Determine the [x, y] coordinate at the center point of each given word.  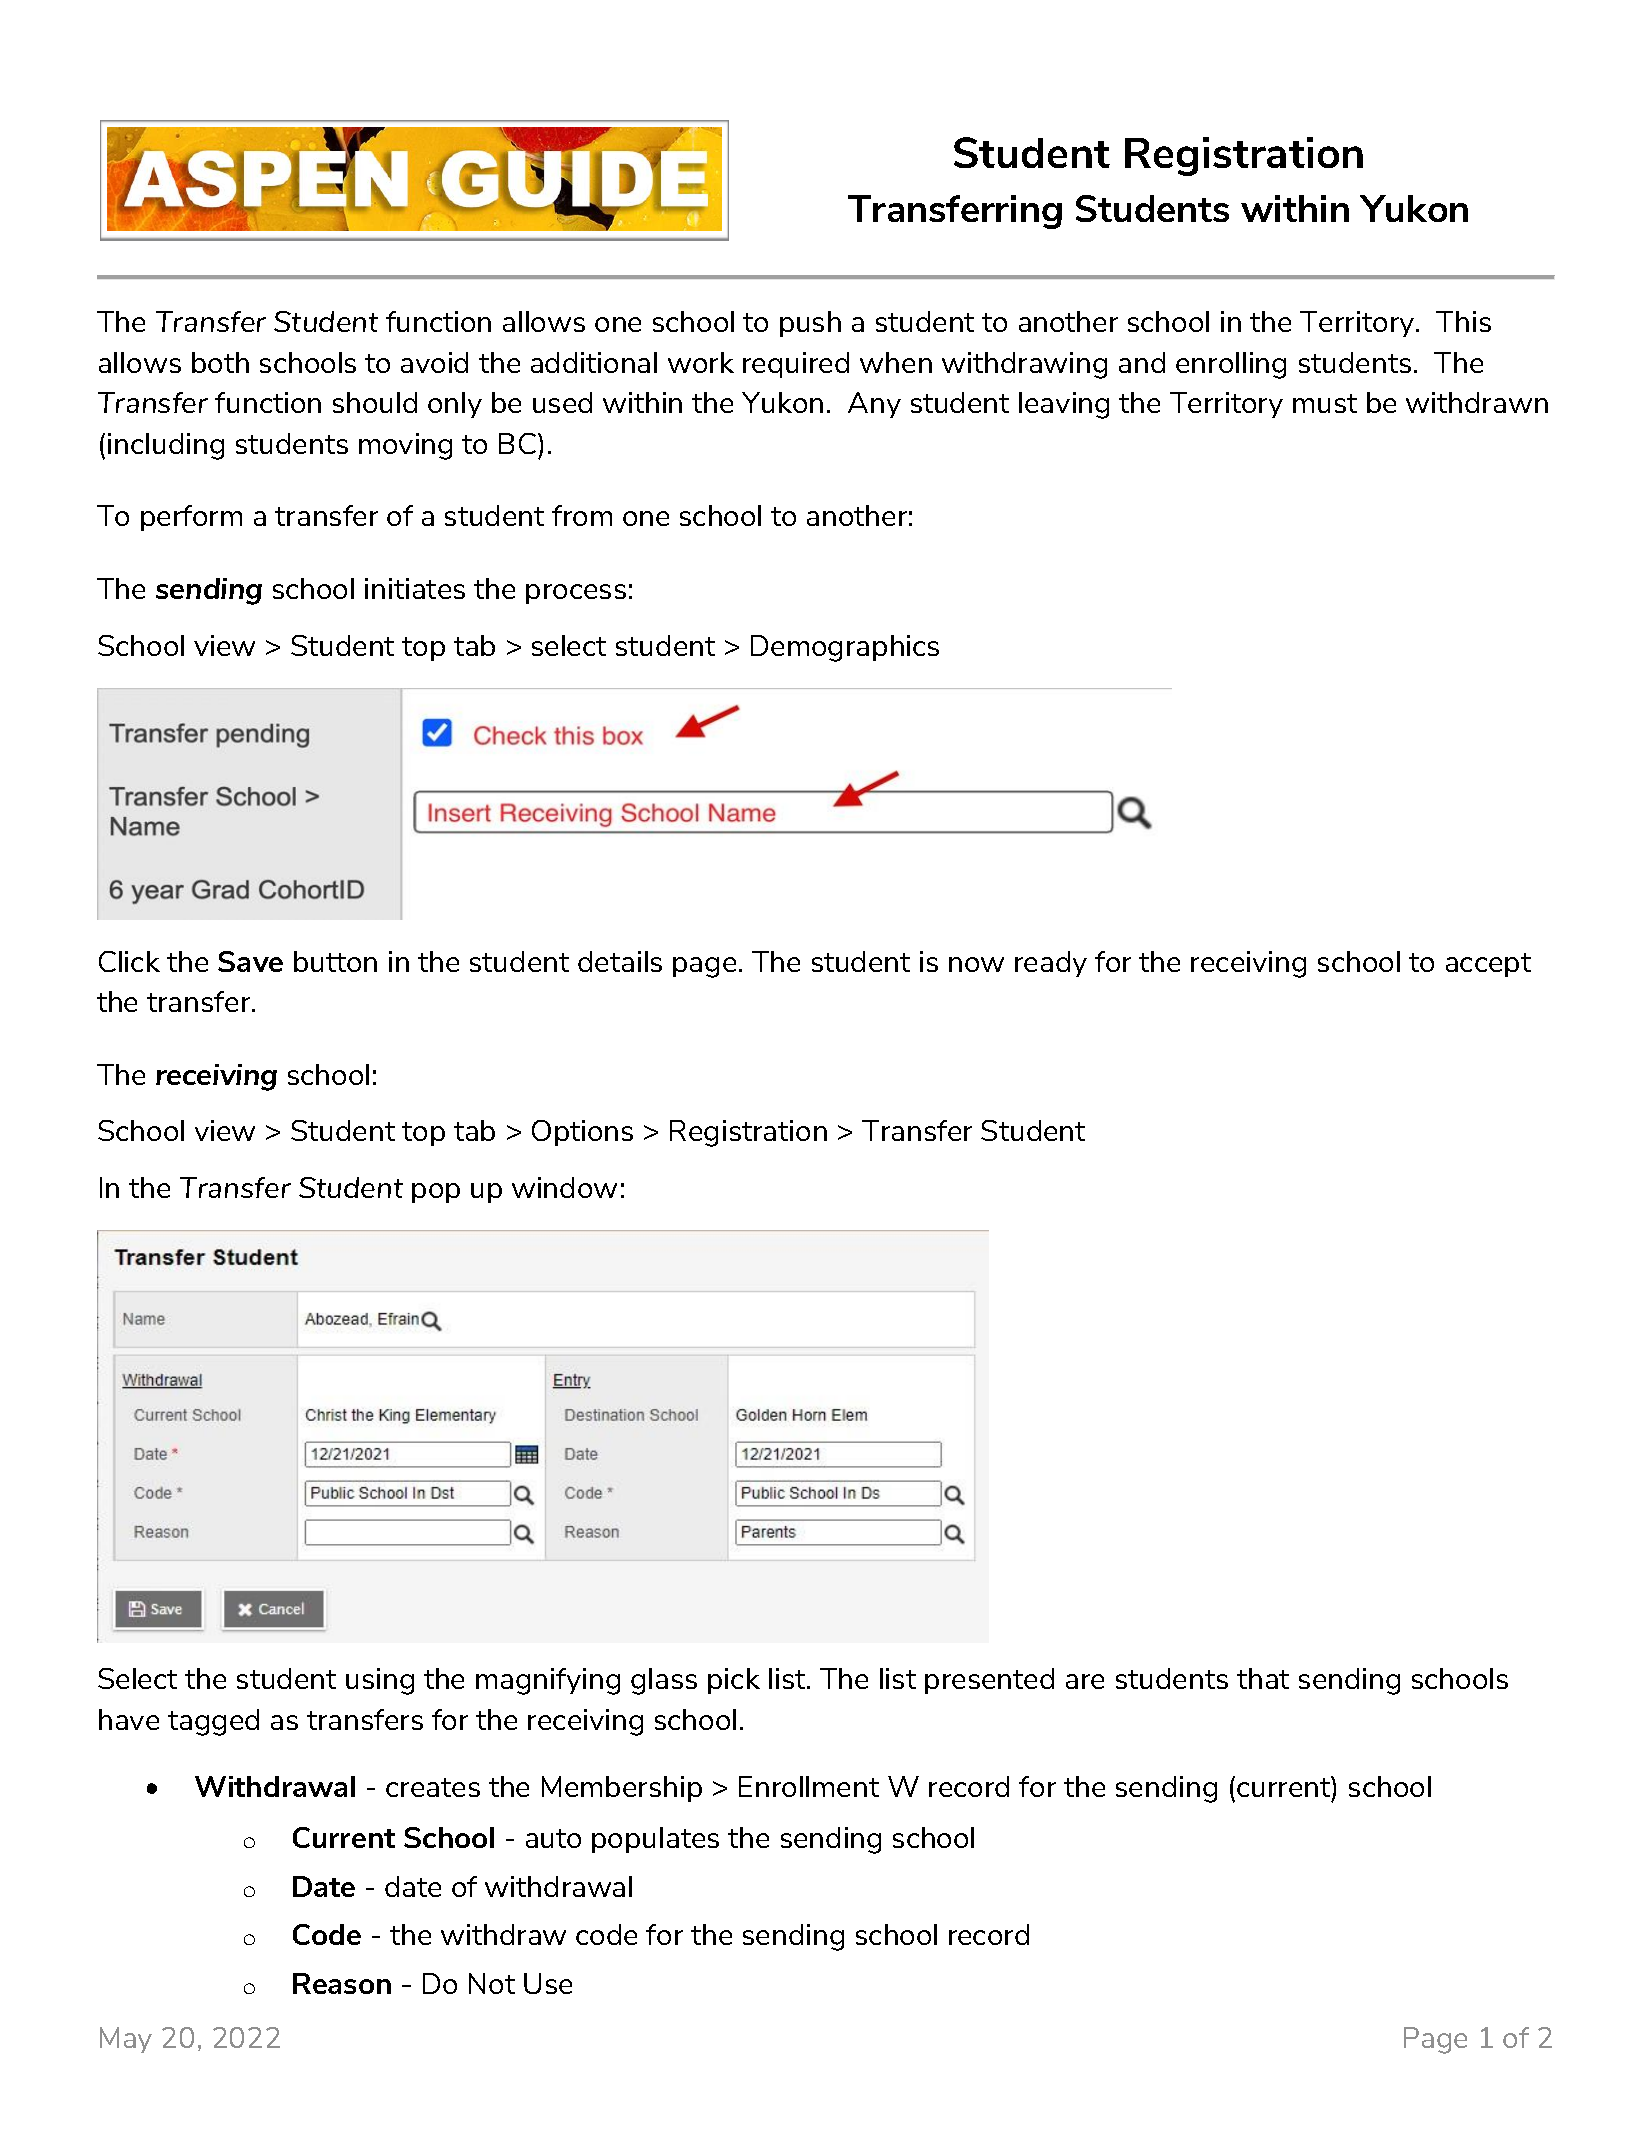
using [380, 1681]
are [1085, 1681]
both [220, 362]
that [1263, 1678]
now [976, 964]
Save [250, 961]
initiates [415, 588]
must [1325, 403]
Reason [342, 1983]
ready [1051, 964]
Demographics [845, 648]
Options [582, 1133]
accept [1488, 965]
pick [734, 1681]
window [564, 1187]
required [796, 365]
